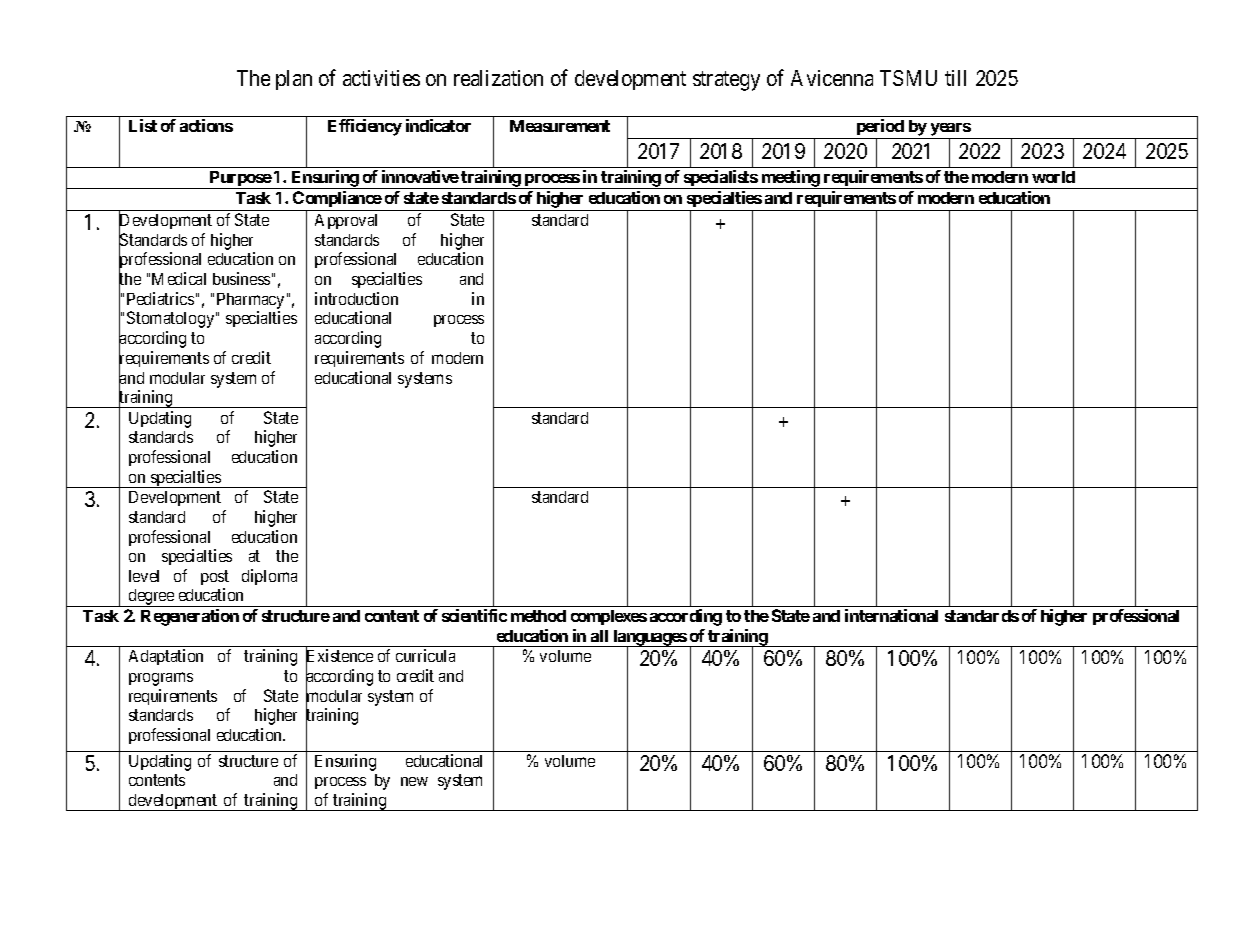 Image resolution: width=1233 pixels, height=952 pixels. I want to click on international, so click(891, 615).
